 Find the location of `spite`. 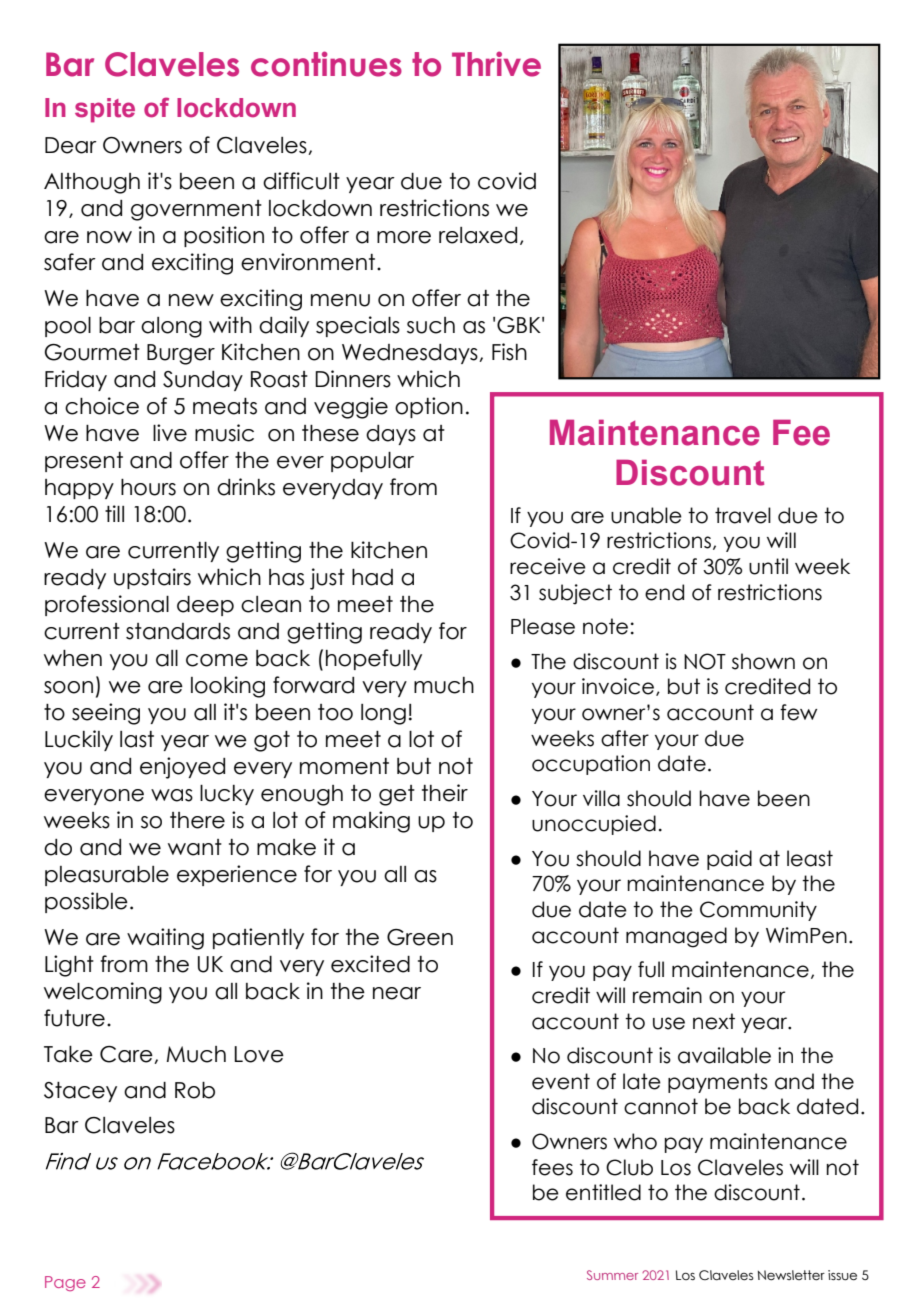

spite is located at coordinates (105, 110).
